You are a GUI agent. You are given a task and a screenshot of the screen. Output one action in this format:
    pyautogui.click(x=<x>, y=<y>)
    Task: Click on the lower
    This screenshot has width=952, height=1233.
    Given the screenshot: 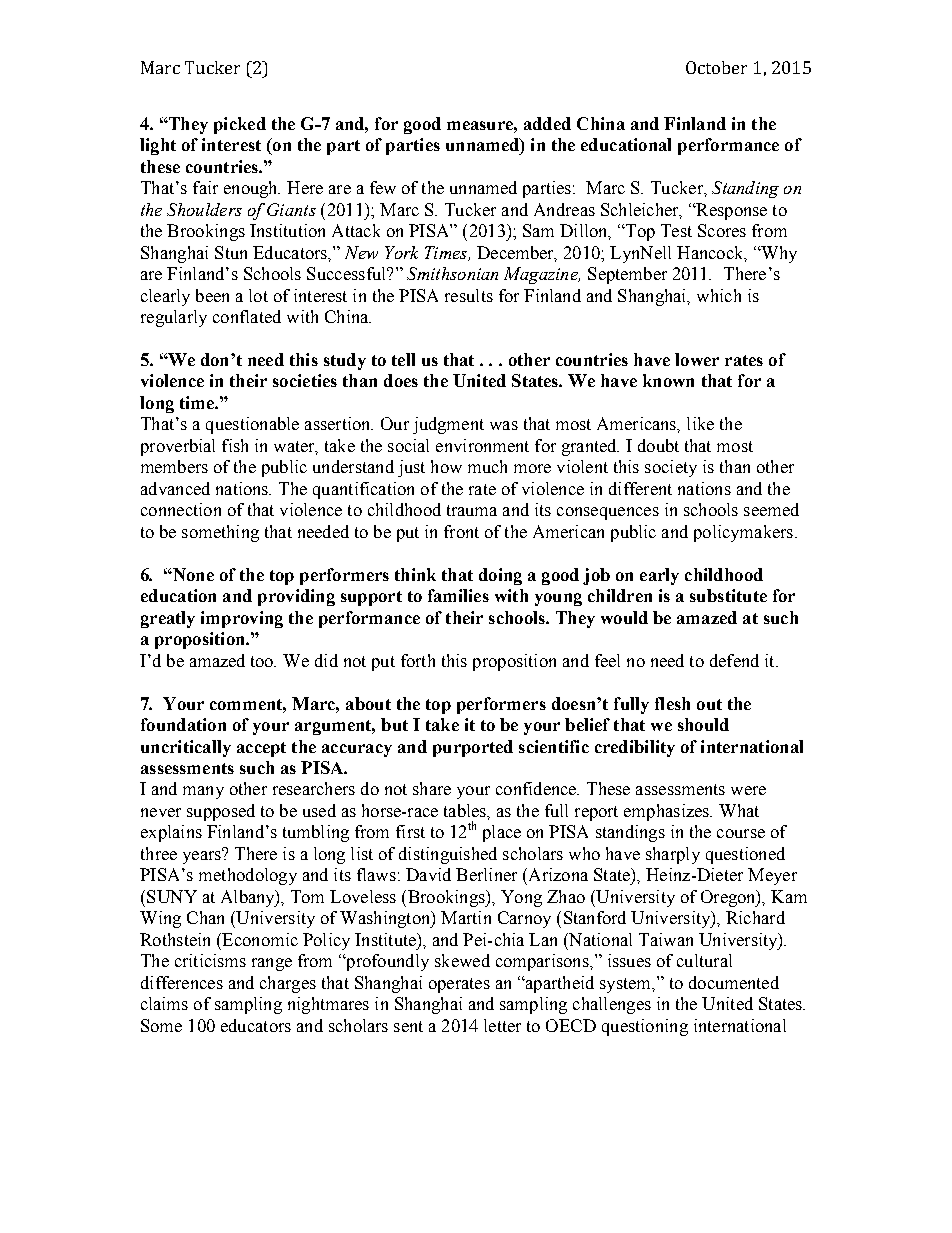 What is the action you would take?
    pyautogui.click(x=697, y=359)
